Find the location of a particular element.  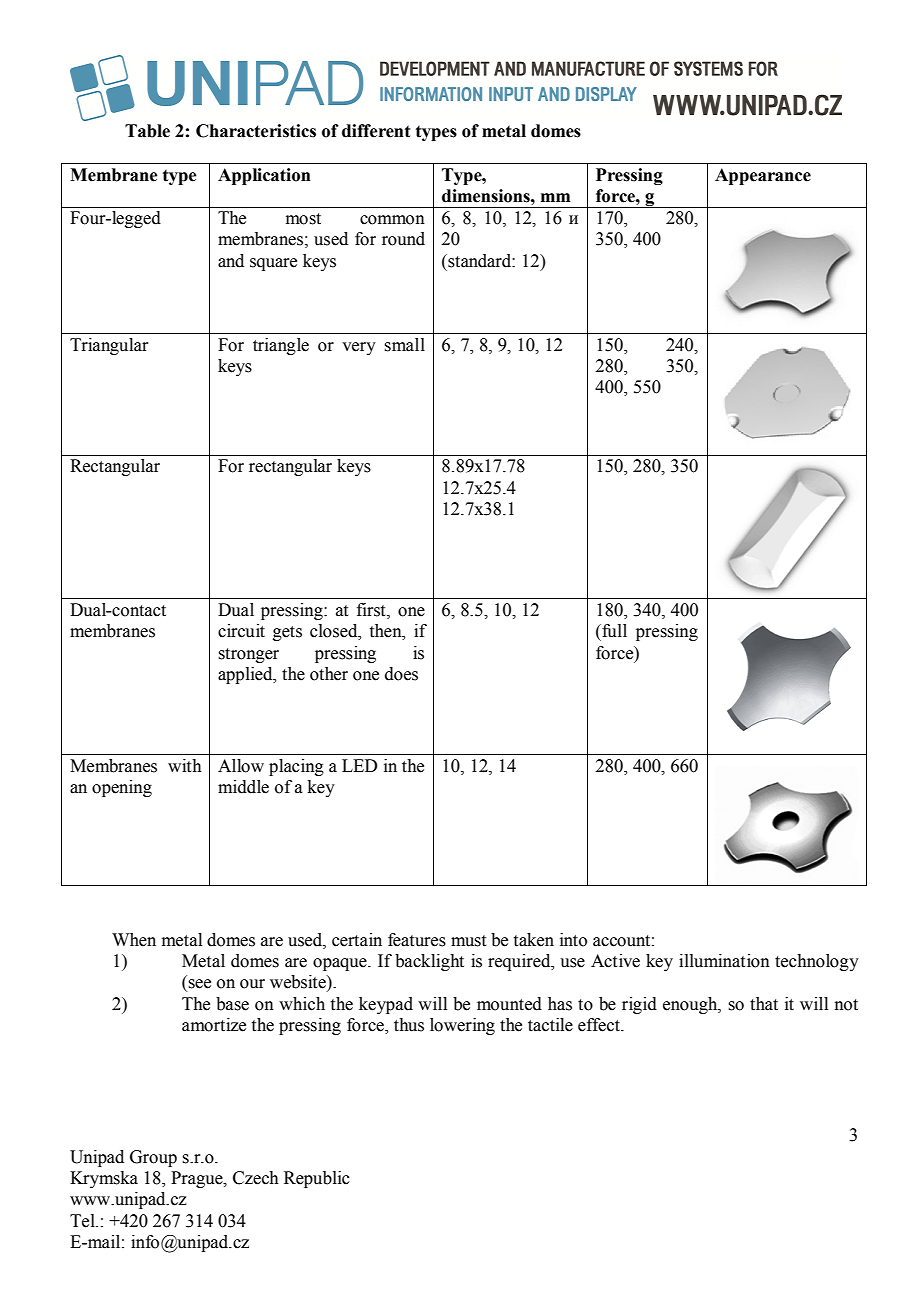

full is located at coordinates (613, 631).
